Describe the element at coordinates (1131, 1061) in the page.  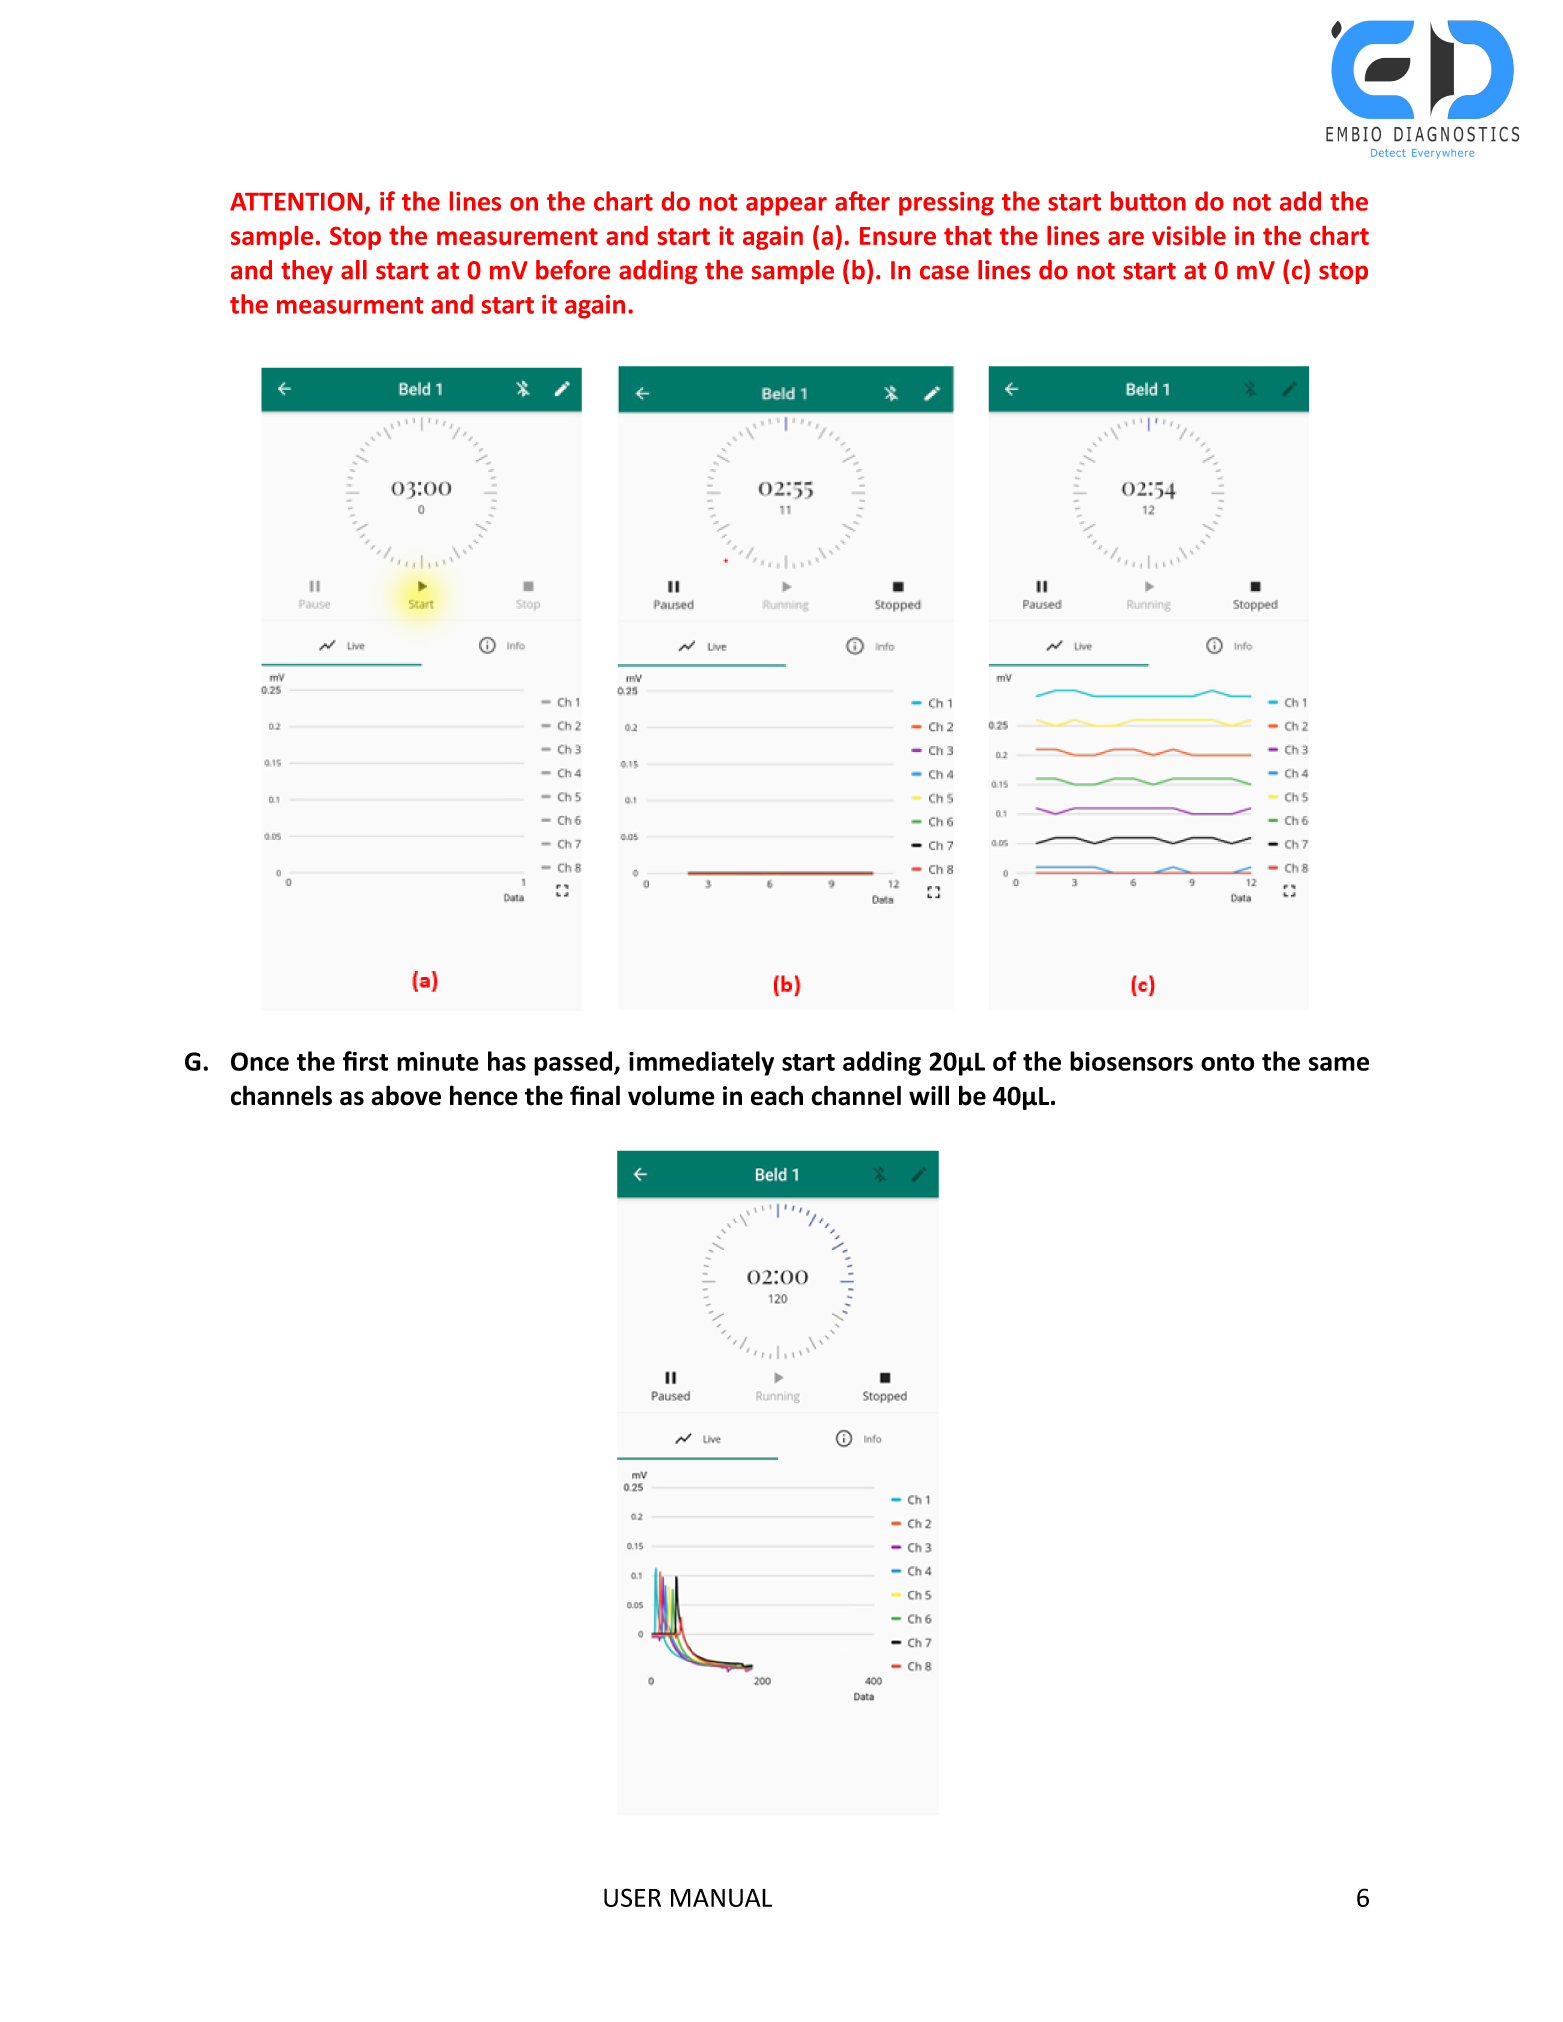
I see `biosensors` at that location.
